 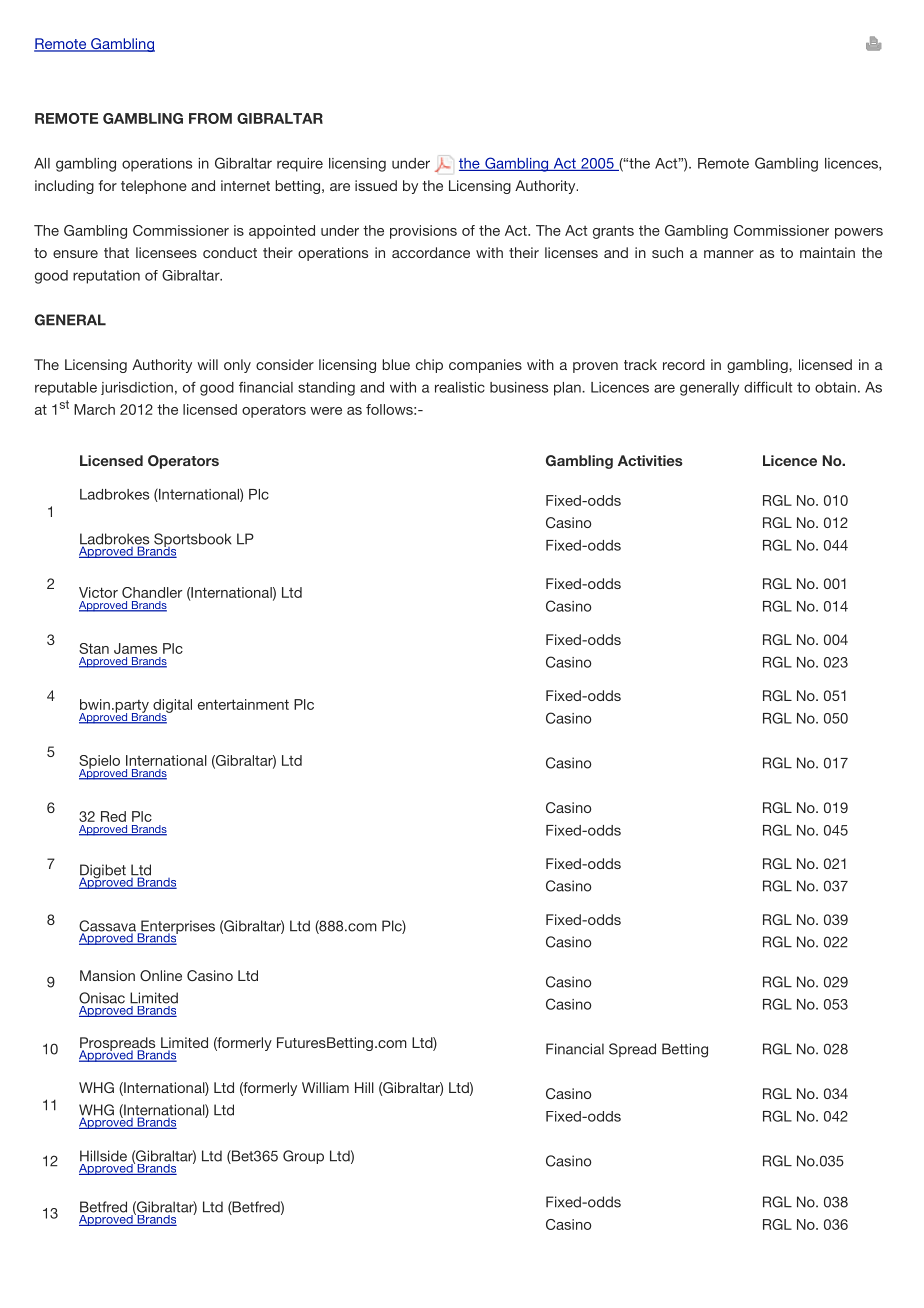 What do you see at coordinates (859, 233) in the document?
I see `powers` at bounding box center [859, 233].
